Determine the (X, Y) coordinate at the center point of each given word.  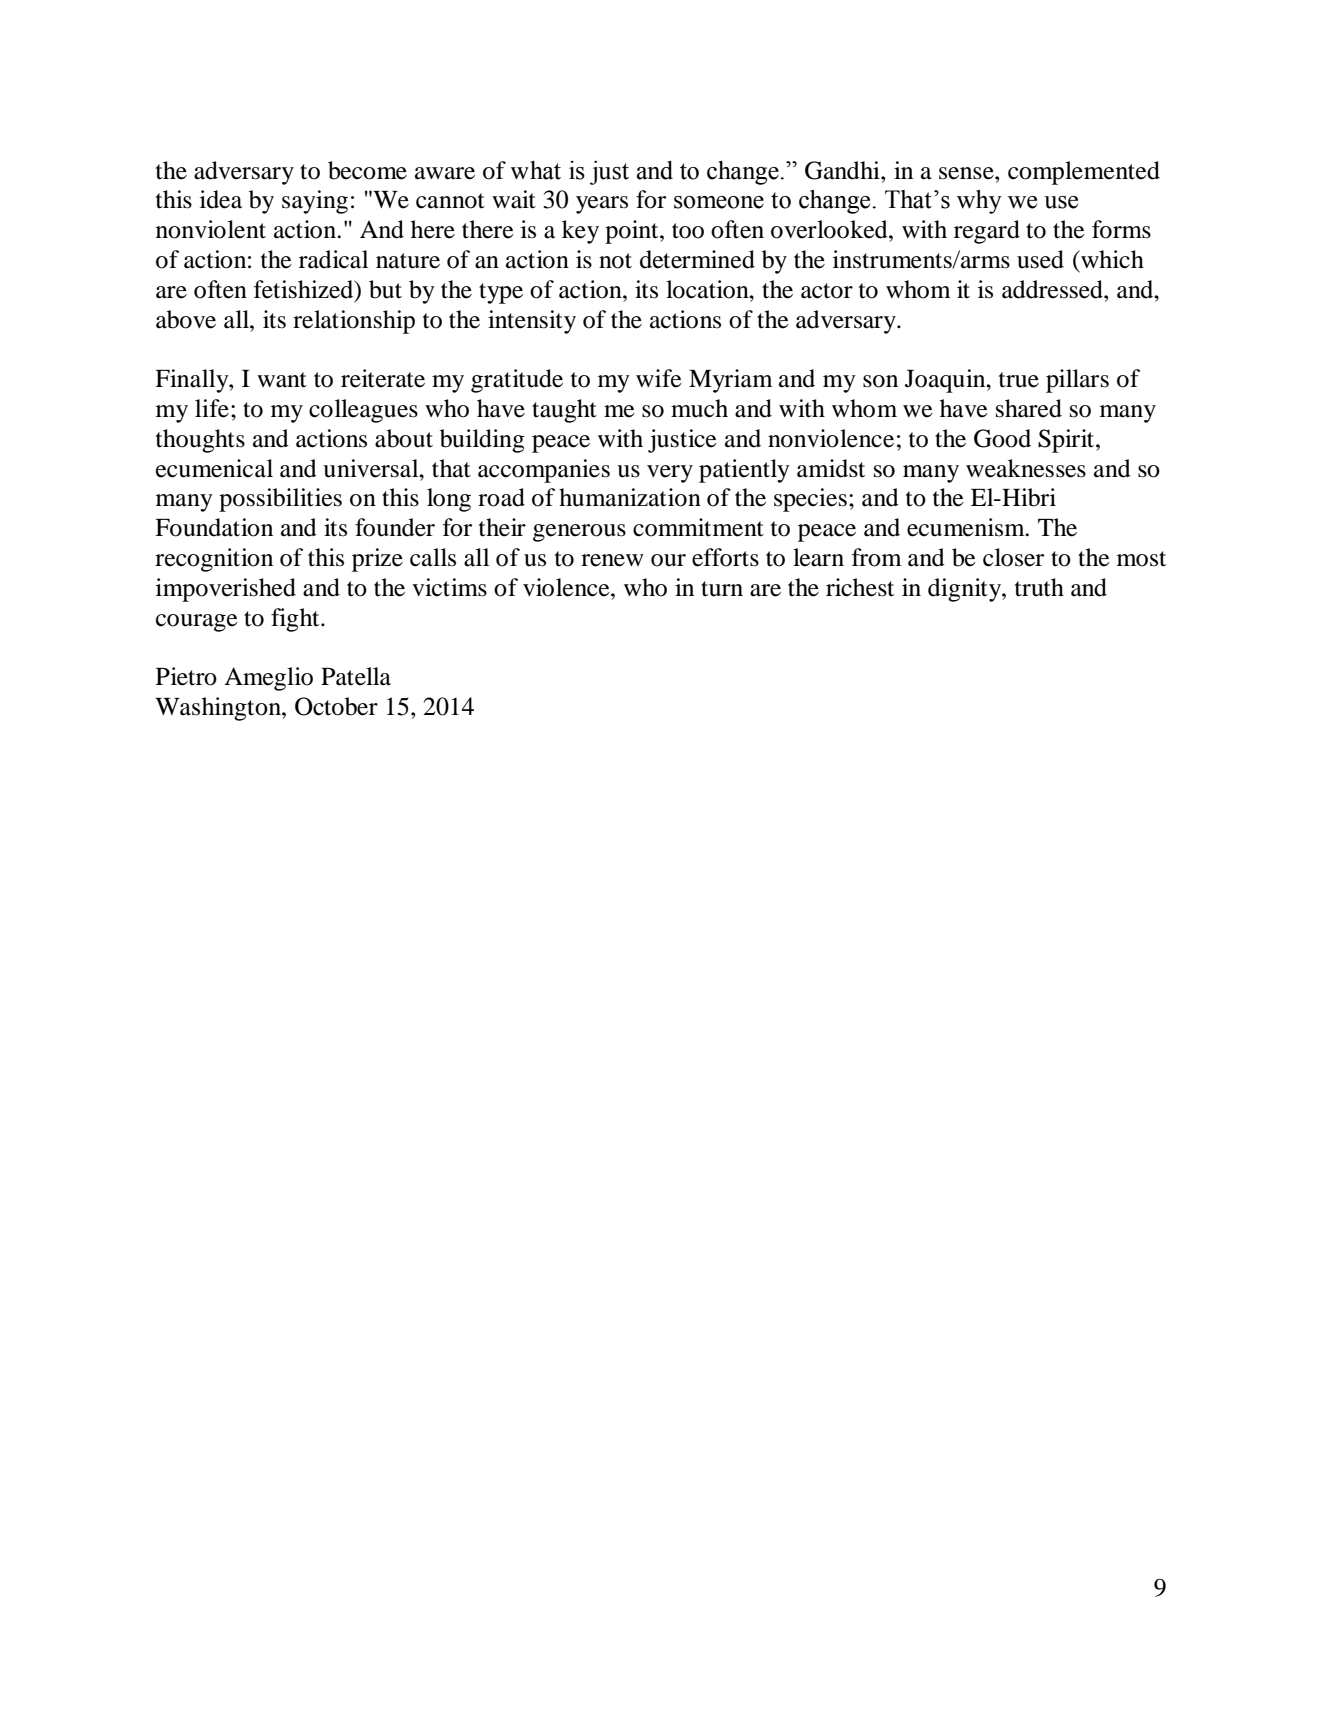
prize (377, 560)
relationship (354, 322)
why (979, 202)
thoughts (200, 441)
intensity (532, 322)
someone (719, 202)
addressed (1053, 289)
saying (315, 202)
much (699, 408)
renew (612, 560)
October (336, 706)
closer (1013, 557)
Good (1002, 438)
